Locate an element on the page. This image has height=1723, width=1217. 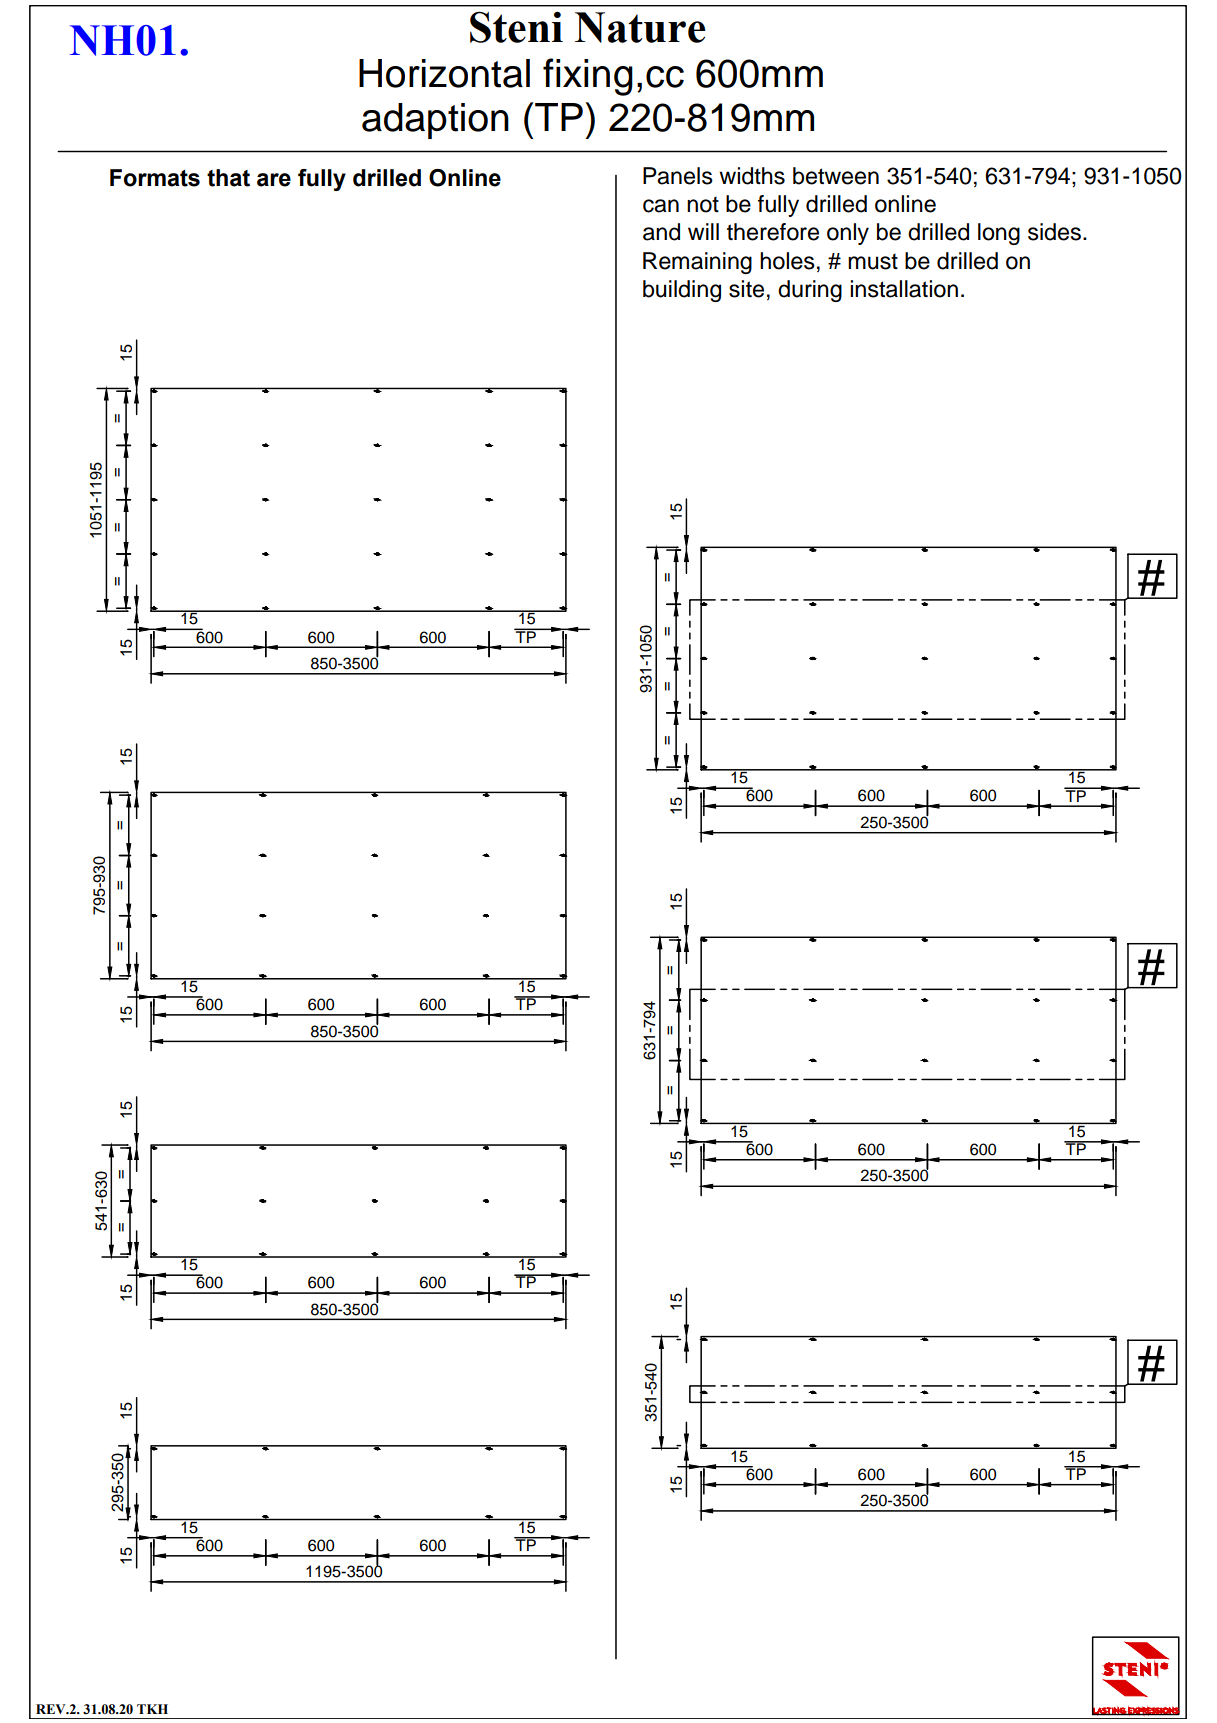
building is located at coordinates (682, 291).
